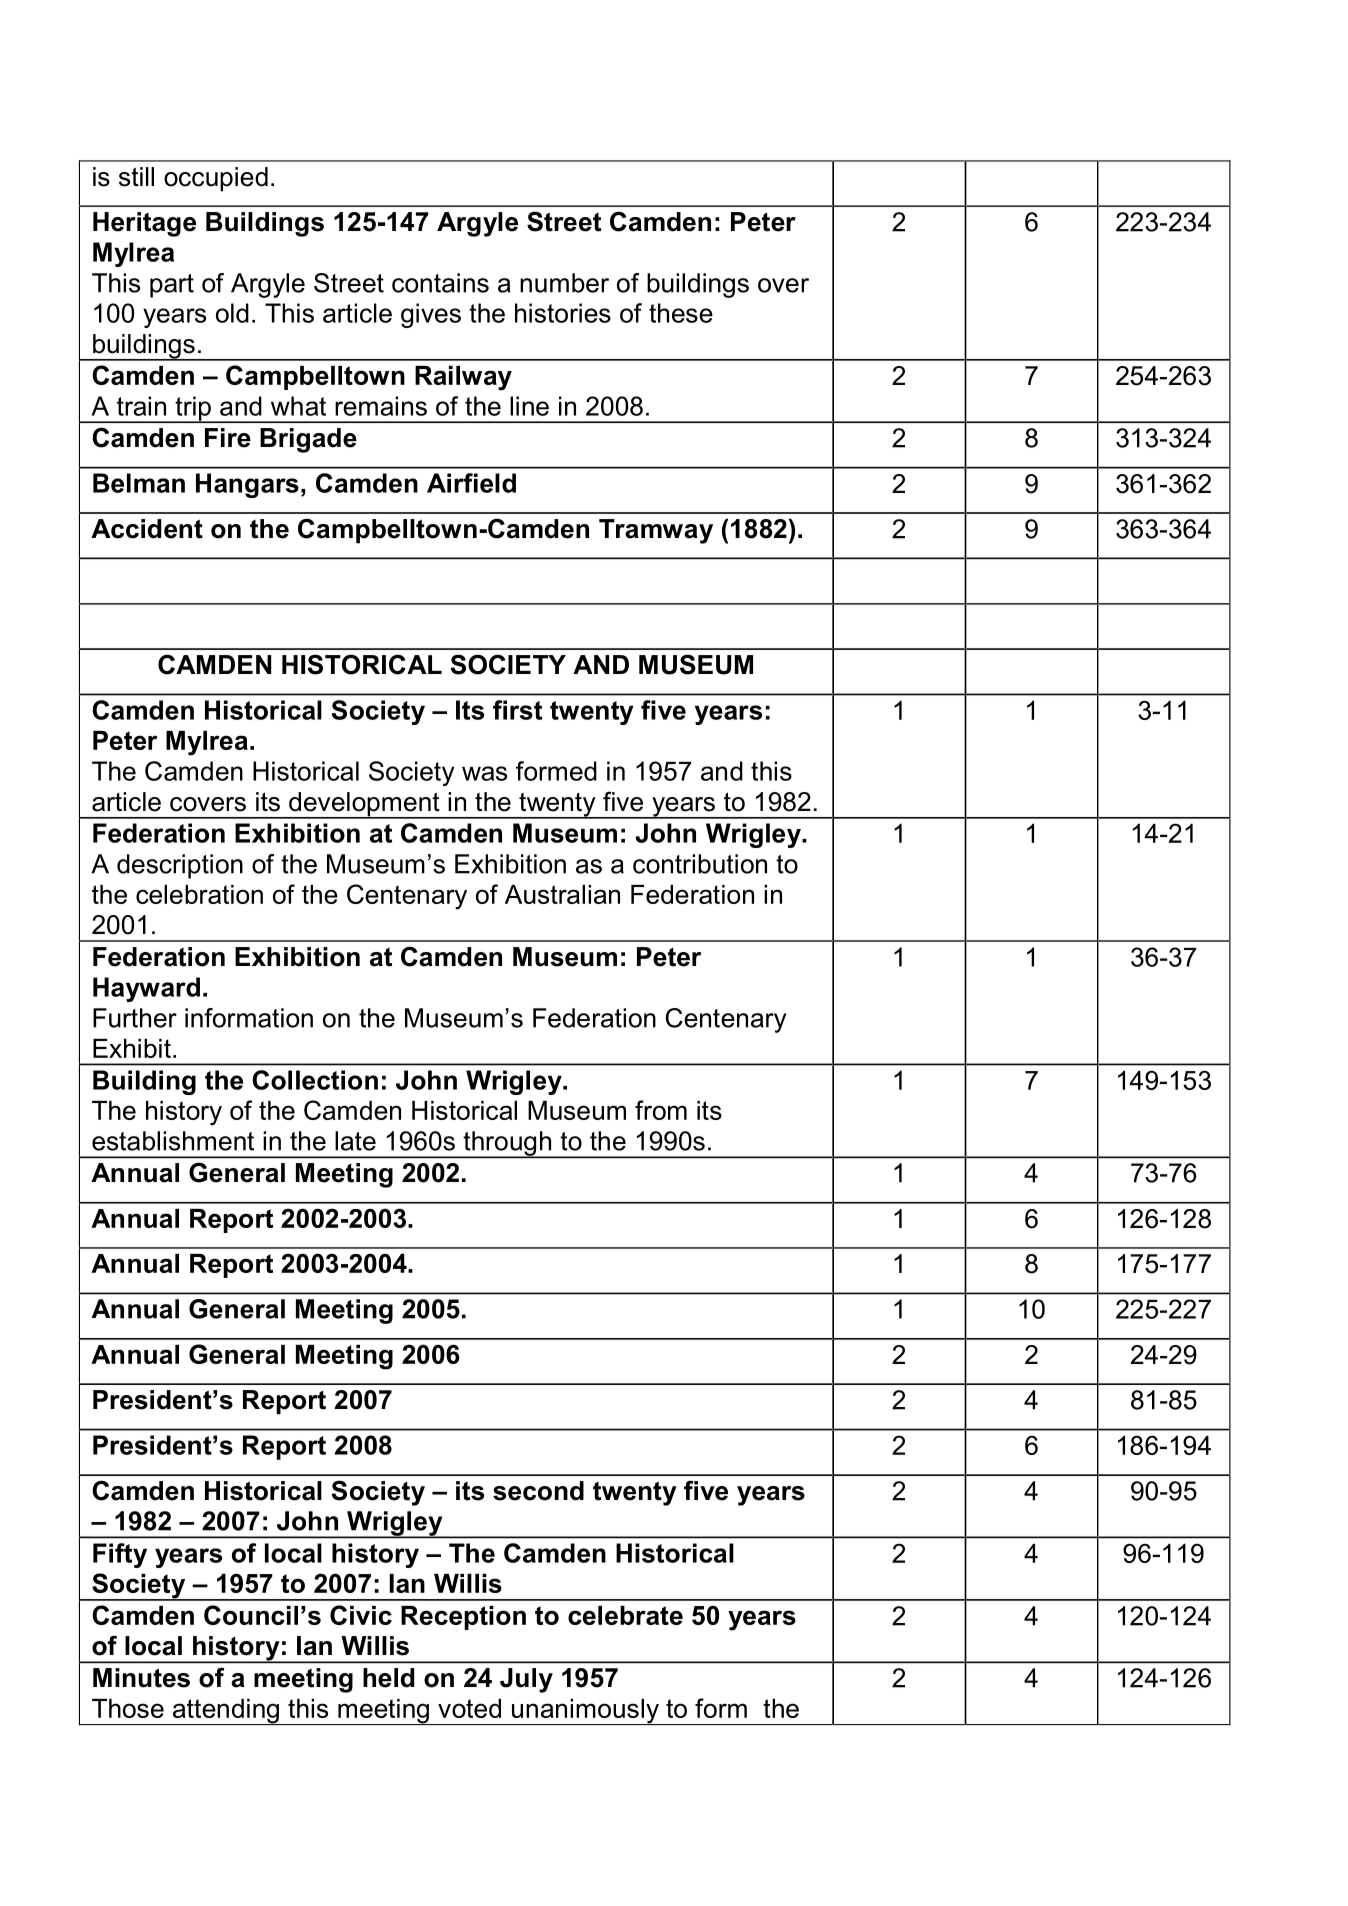  What do you see at coordinates (216, 179) in the image?
I see `occupied` at bounding box center [216, 179].
